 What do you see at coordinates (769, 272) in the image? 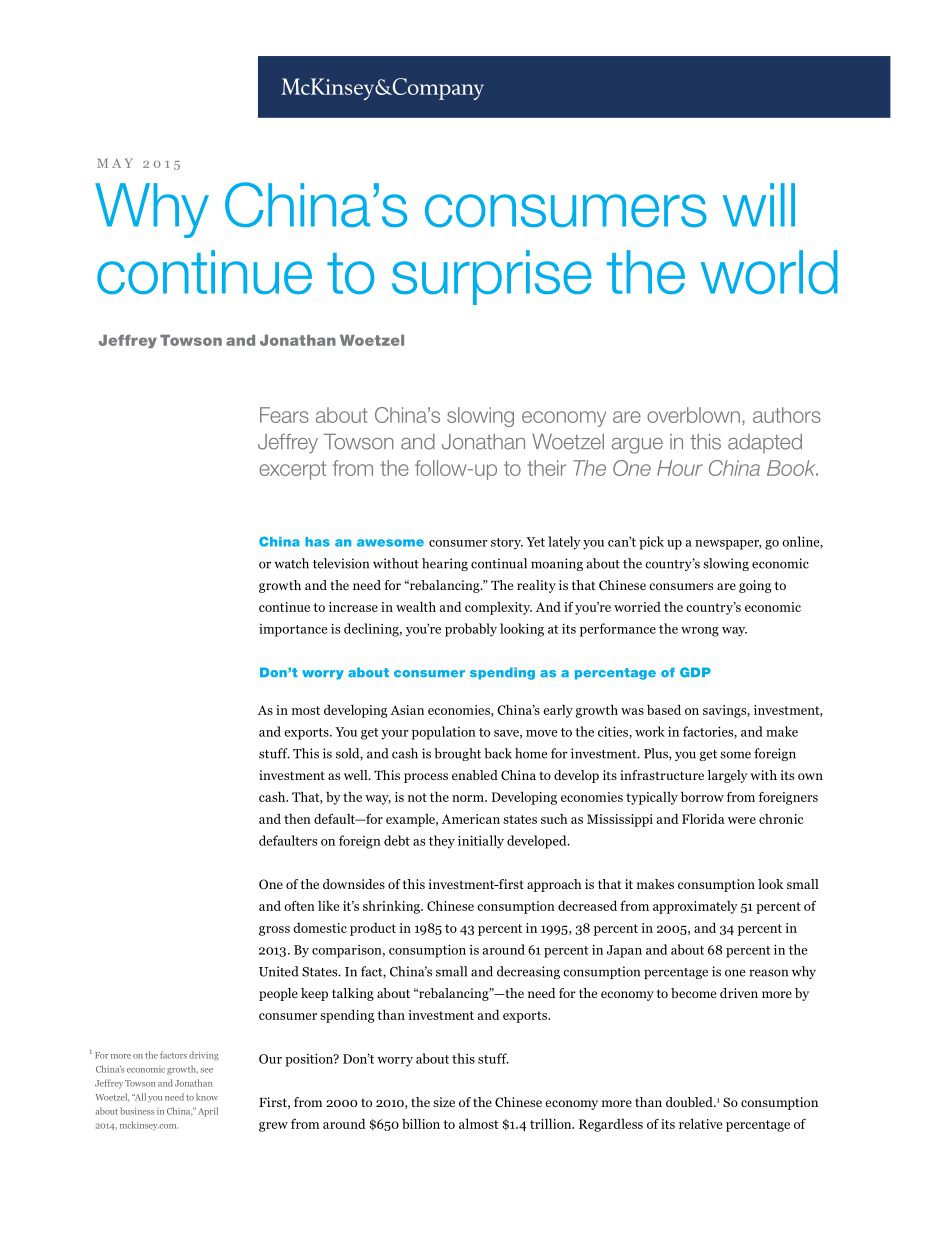
I see `world` at bounding box center [769, 272].
